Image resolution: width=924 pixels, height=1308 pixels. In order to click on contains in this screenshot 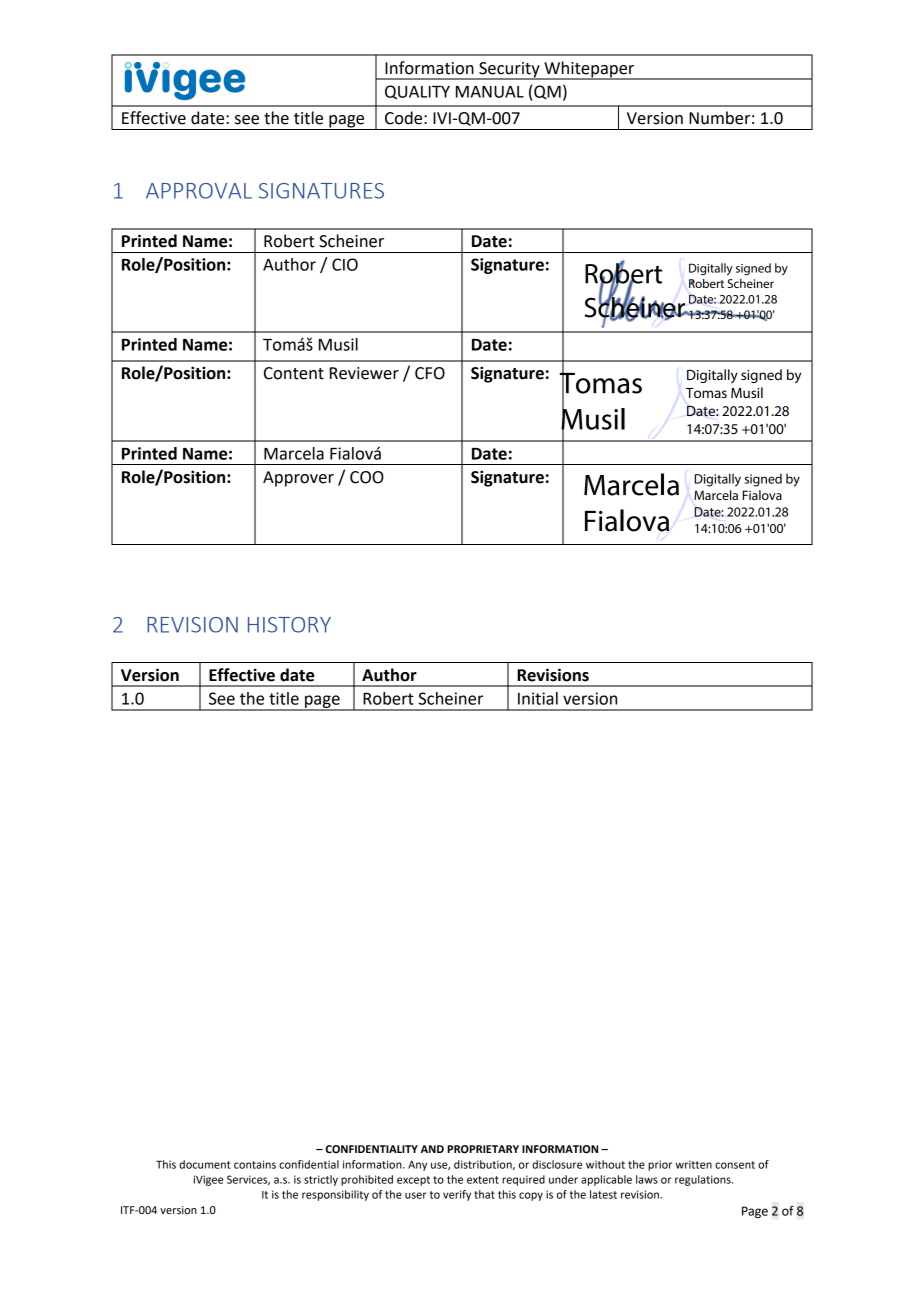, I will do `click(255, 1164)`.
